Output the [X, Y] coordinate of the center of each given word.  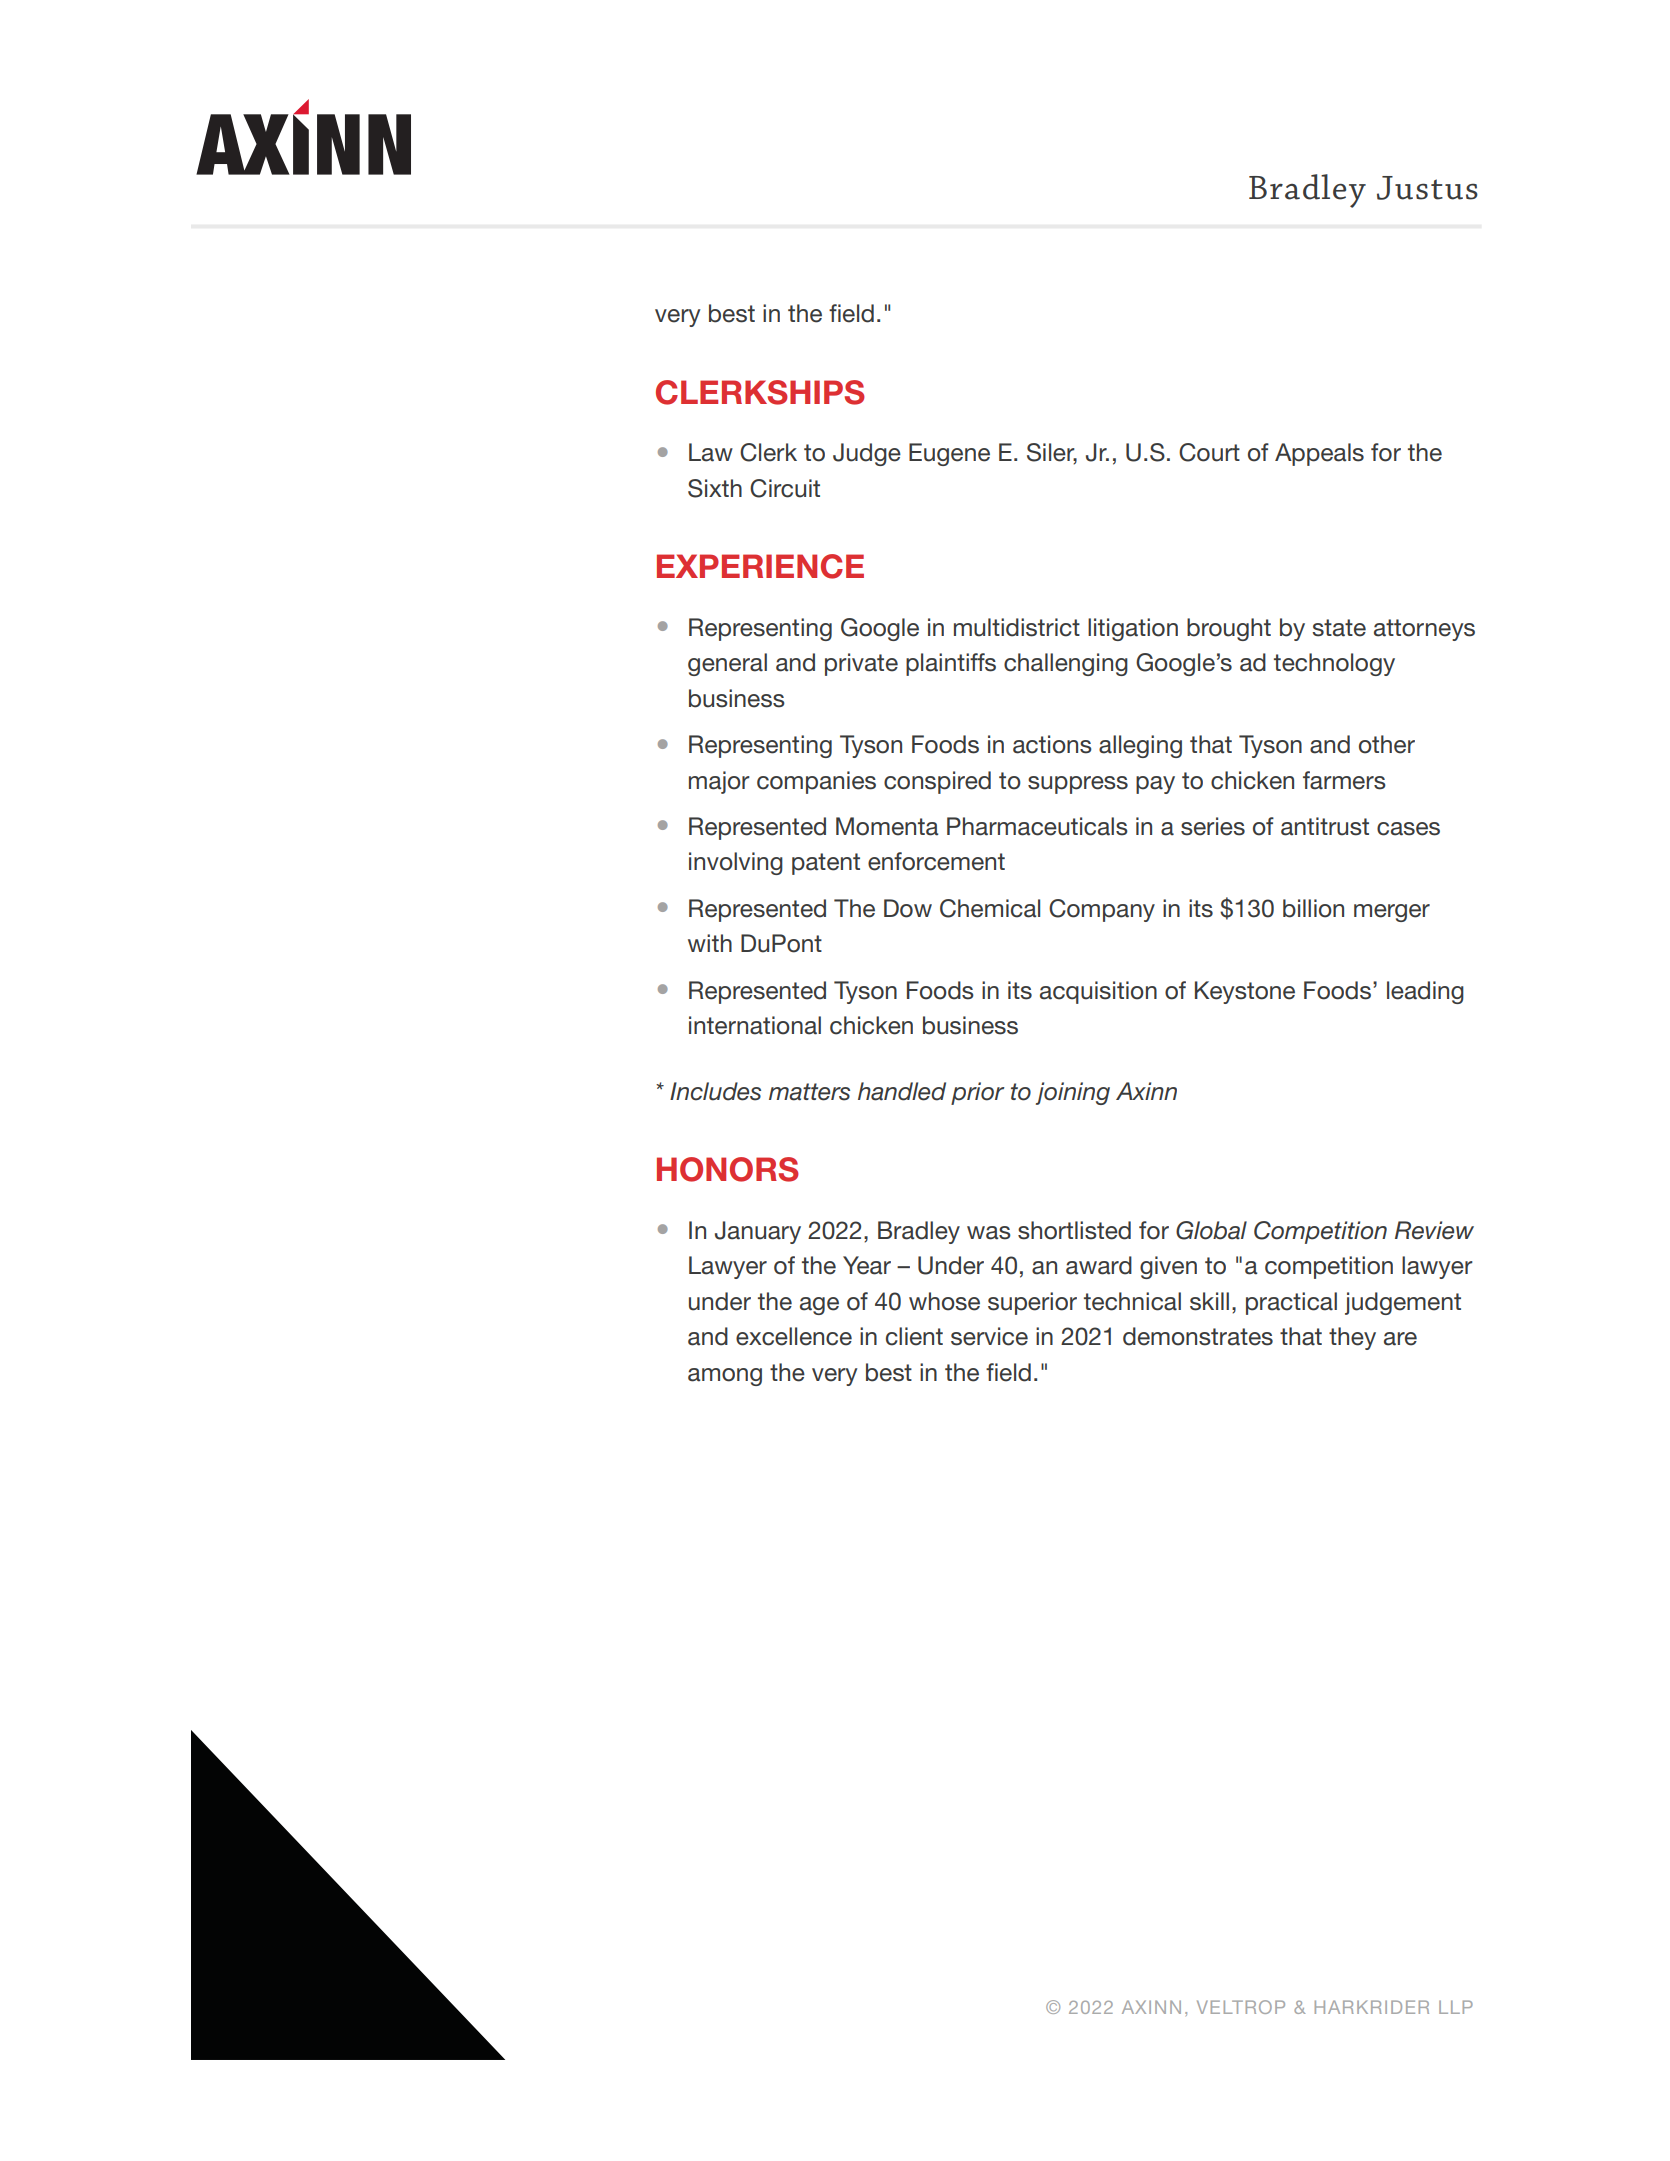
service [989, 1336]
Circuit [785, 488]
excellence [794, 1336]
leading [1425, 992]
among [725, 1377]
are [1400, 1339]
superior [1032, 1303]
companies [816, 782]
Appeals [1319, 454]
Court [1209, 452]
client [914, 1336]
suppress [1078, 785]
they [1352, 1338]
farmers [1344, 780]
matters [809, 1092]
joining [1073, 1093]
